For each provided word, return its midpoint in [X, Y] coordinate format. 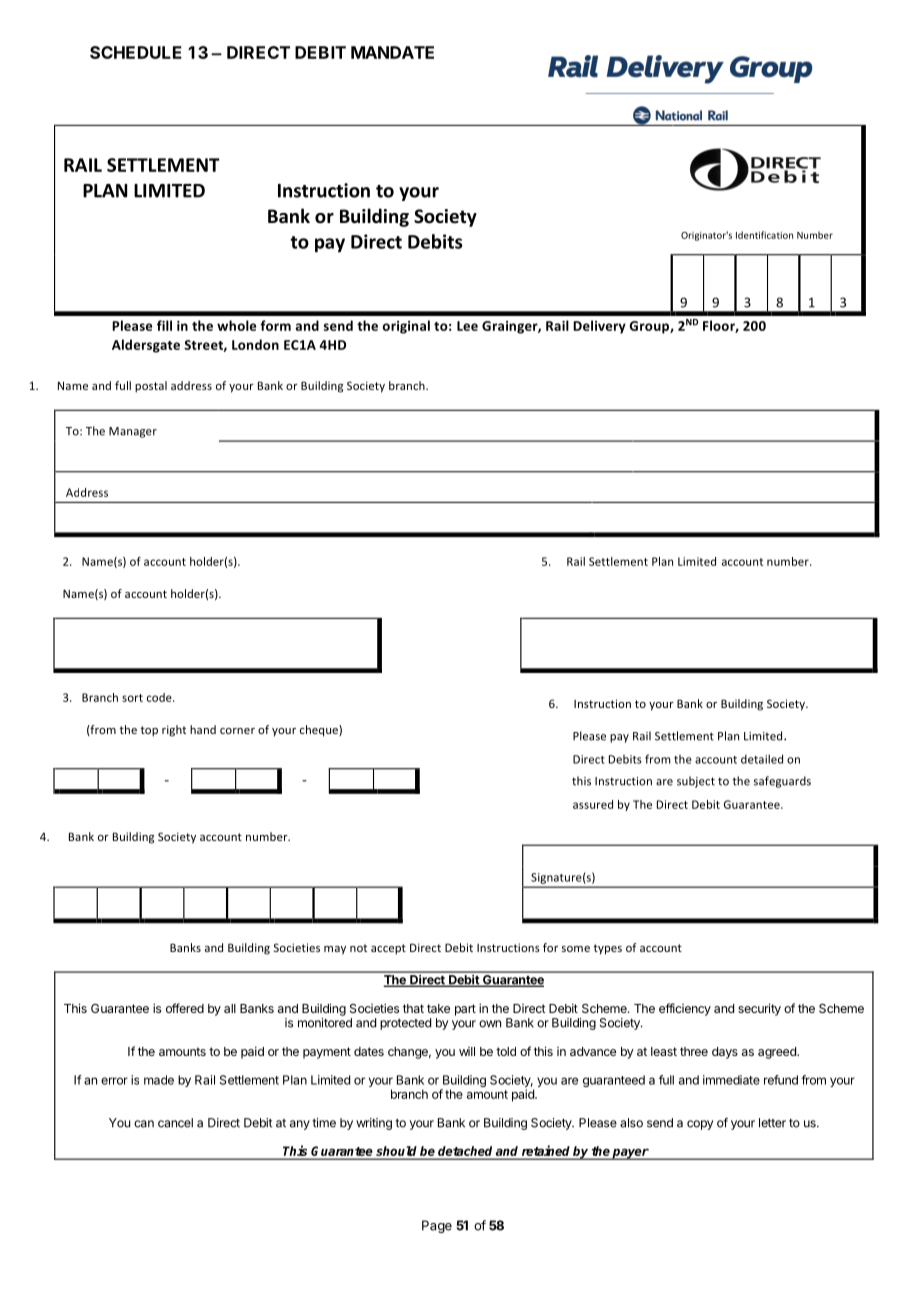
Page [437, 1226]
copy [700, 1125]
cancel [175, 1123]
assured [593, 804]
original [406, 327]
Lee [467, 326]
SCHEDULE [136, 52]
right [174, 731]
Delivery [599, 327]
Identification [764, 235]
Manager [133, 432]
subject [696, 782]
